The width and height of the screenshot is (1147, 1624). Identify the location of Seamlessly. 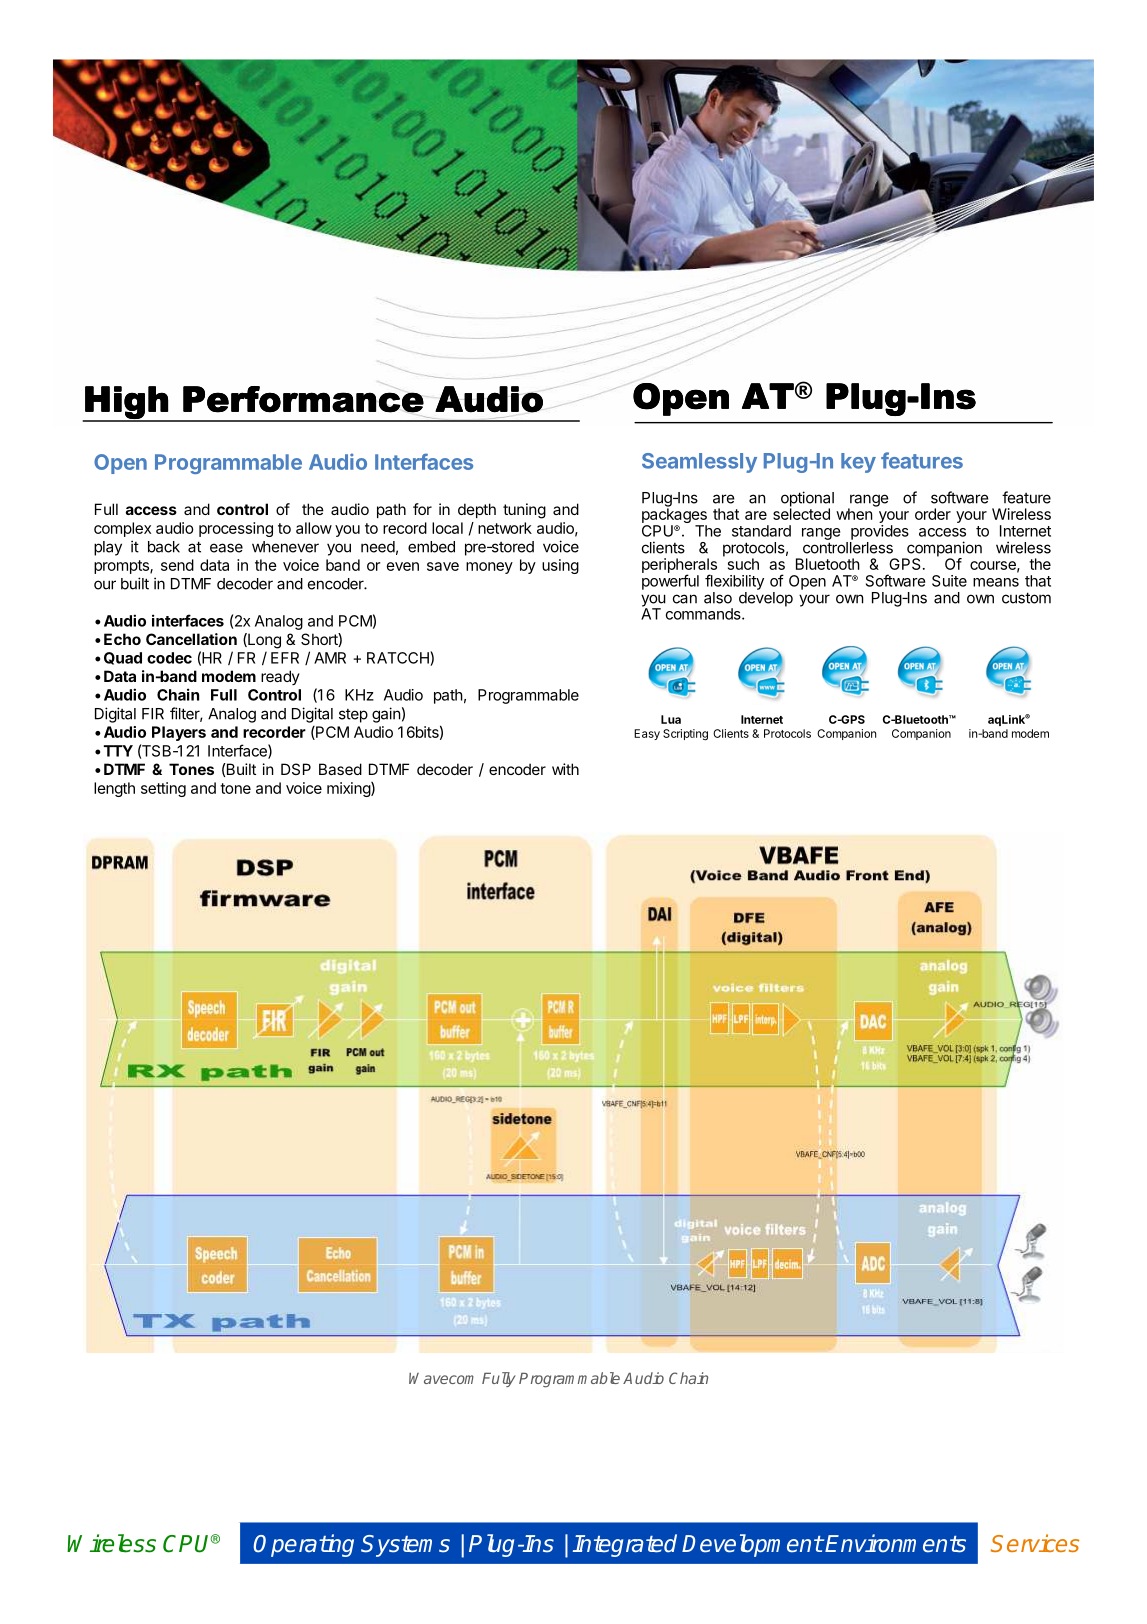
(699, 463).
